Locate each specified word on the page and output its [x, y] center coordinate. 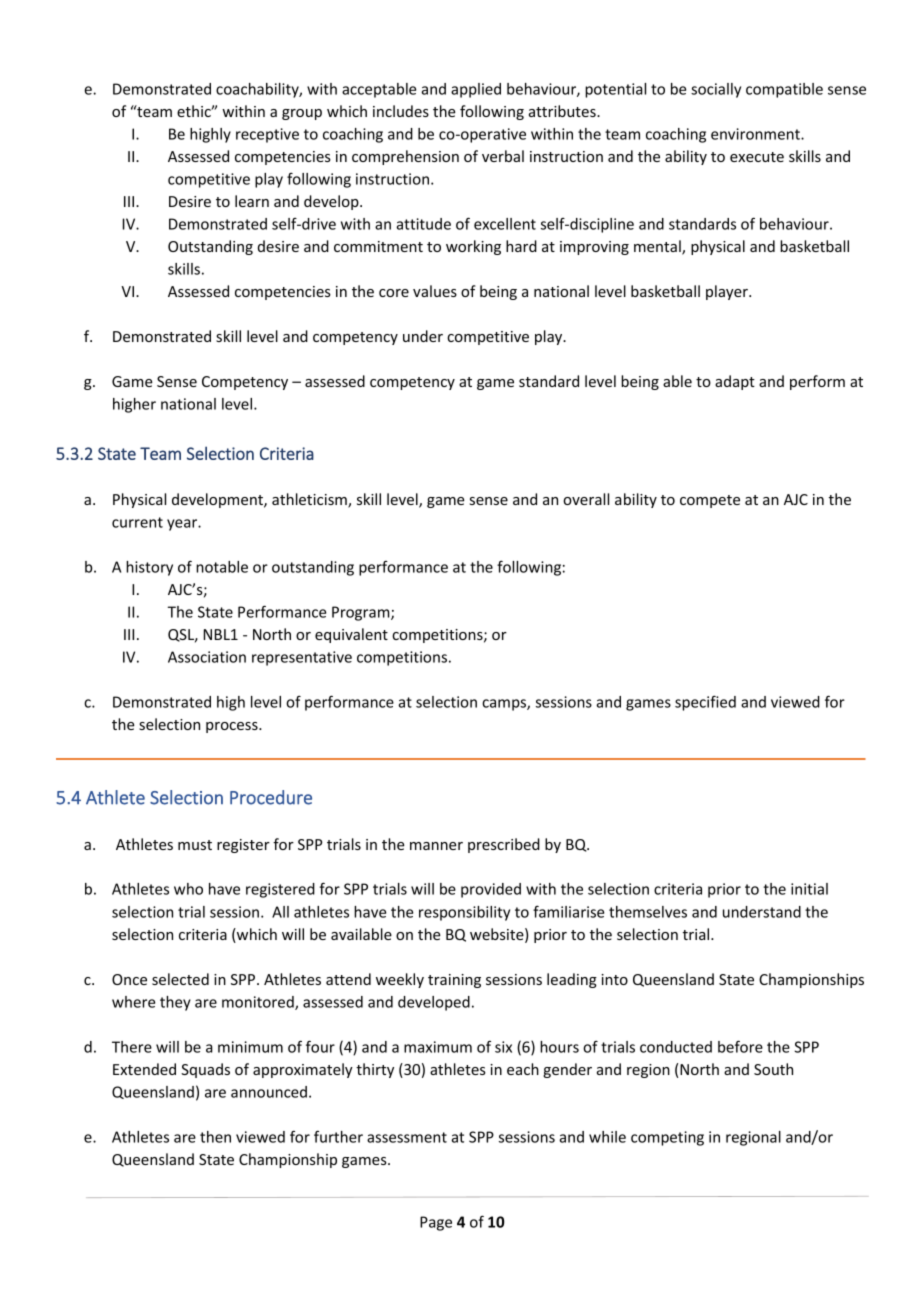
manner [436, 846]
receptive [267, 135]
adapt [735, 382]
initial [809, 889]
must [195, 845]
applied [476, 90]
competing [667, 1138]
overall [586, 499]
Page [436, 1223]
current [137, 522]
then [215, 1137]
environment [756, 134]
